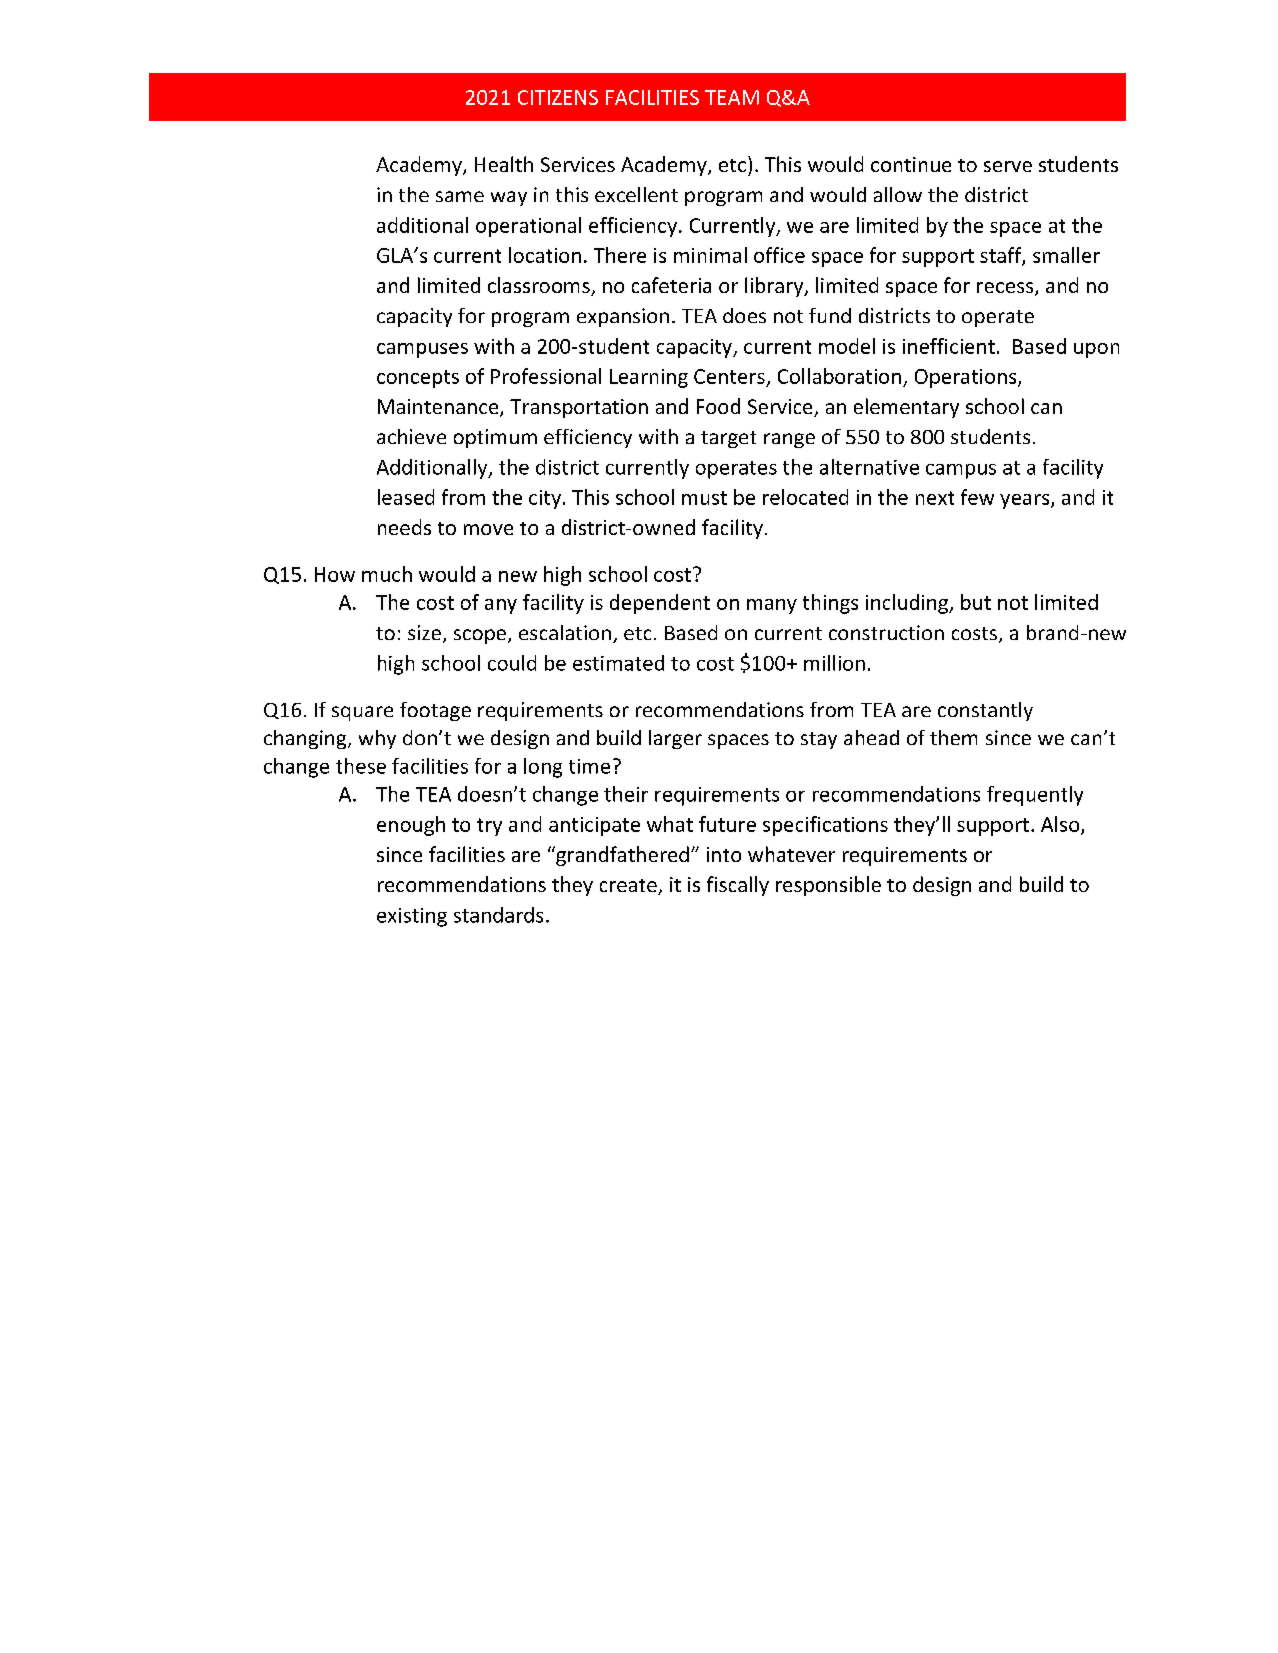  I want to click on serve, so click(1008, 166).
